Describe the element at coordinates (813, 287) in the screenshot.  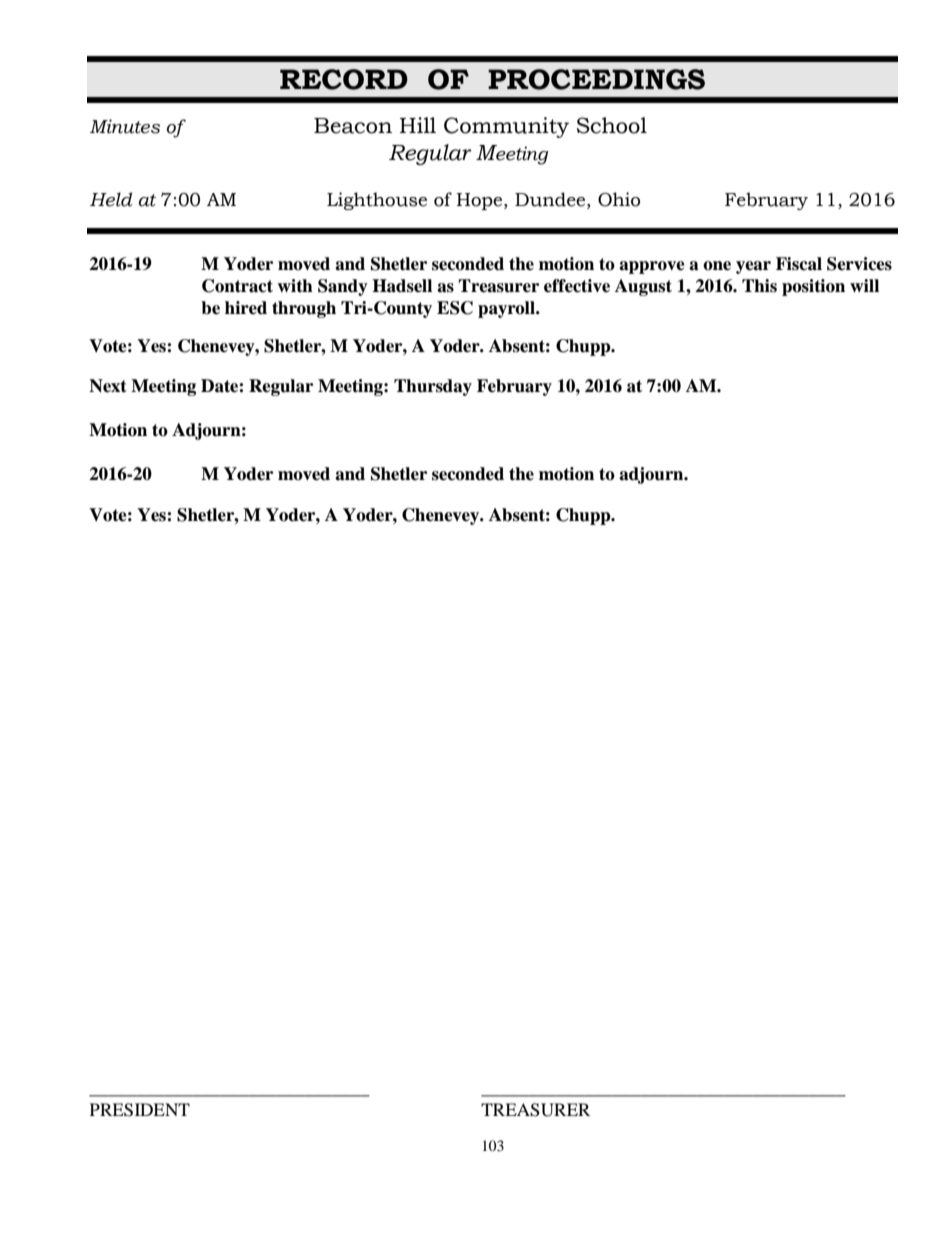
I see `position` at that location.
